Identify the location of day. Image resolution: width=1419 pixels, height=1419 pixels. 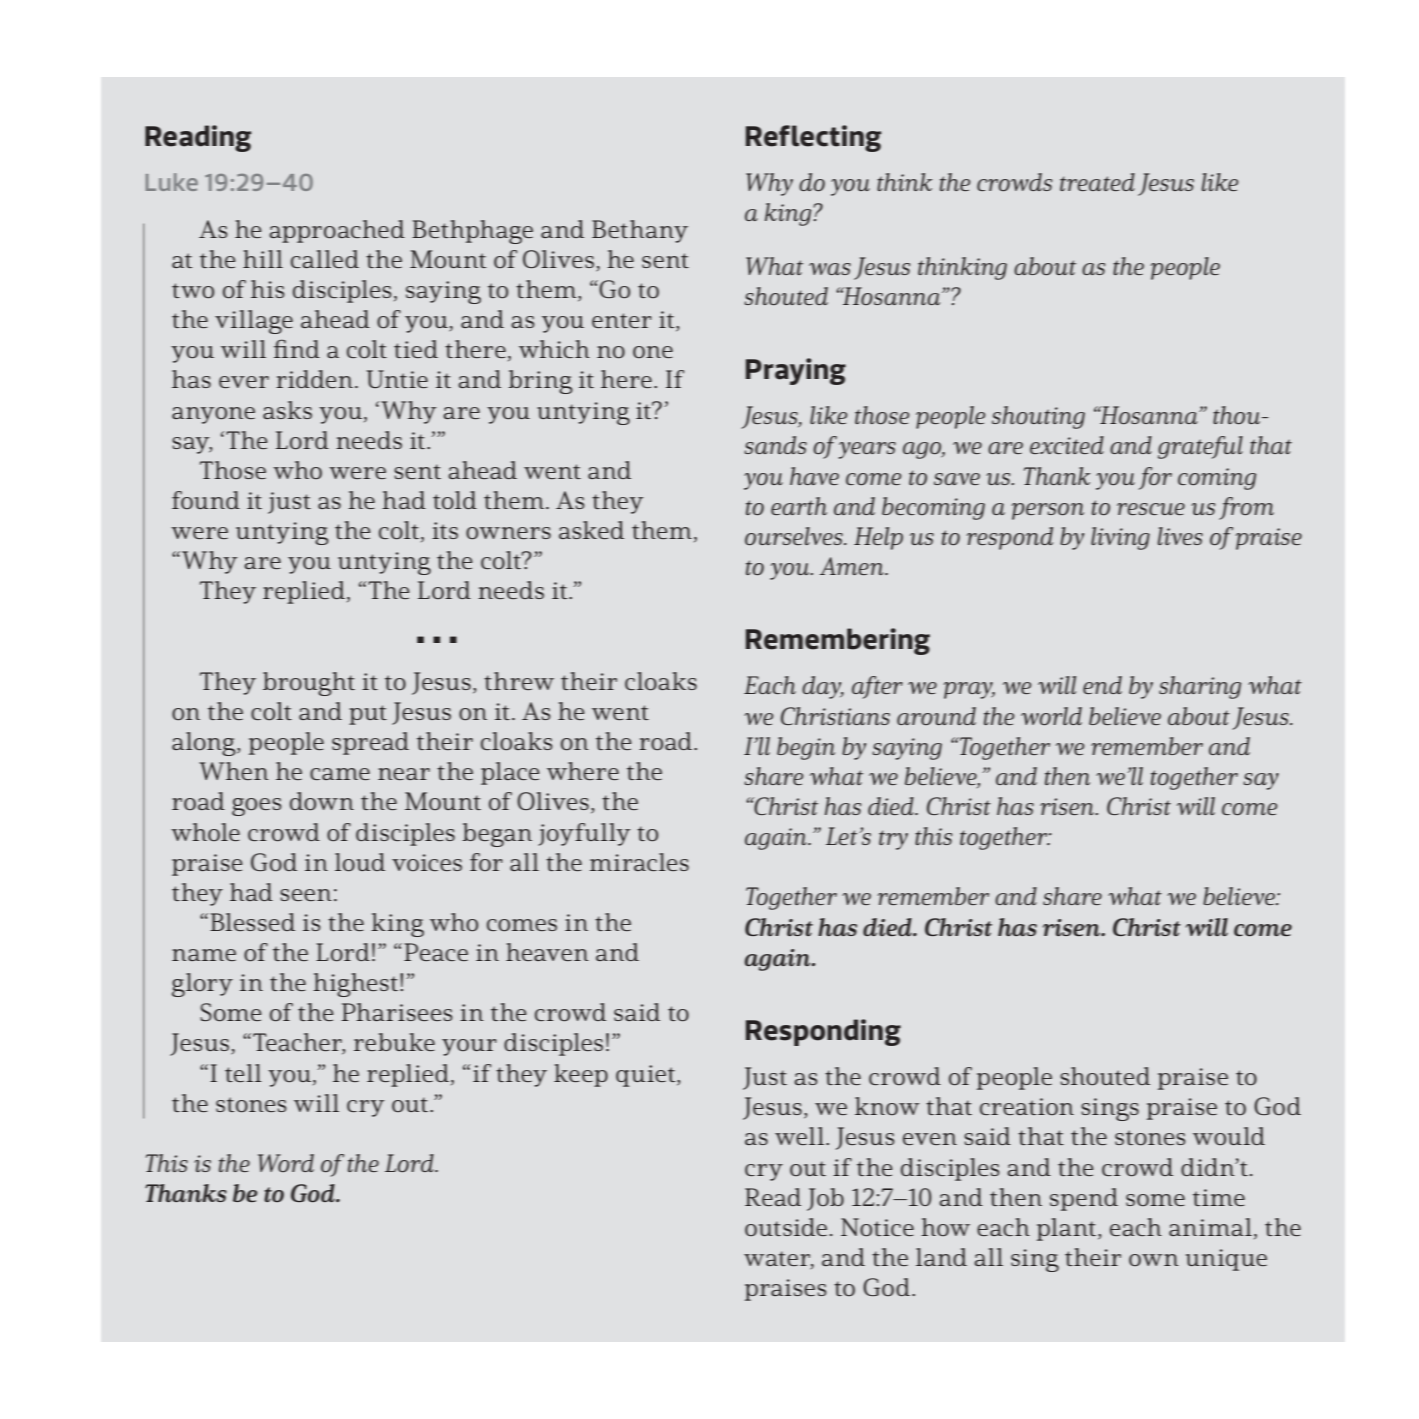
(823, 687).
